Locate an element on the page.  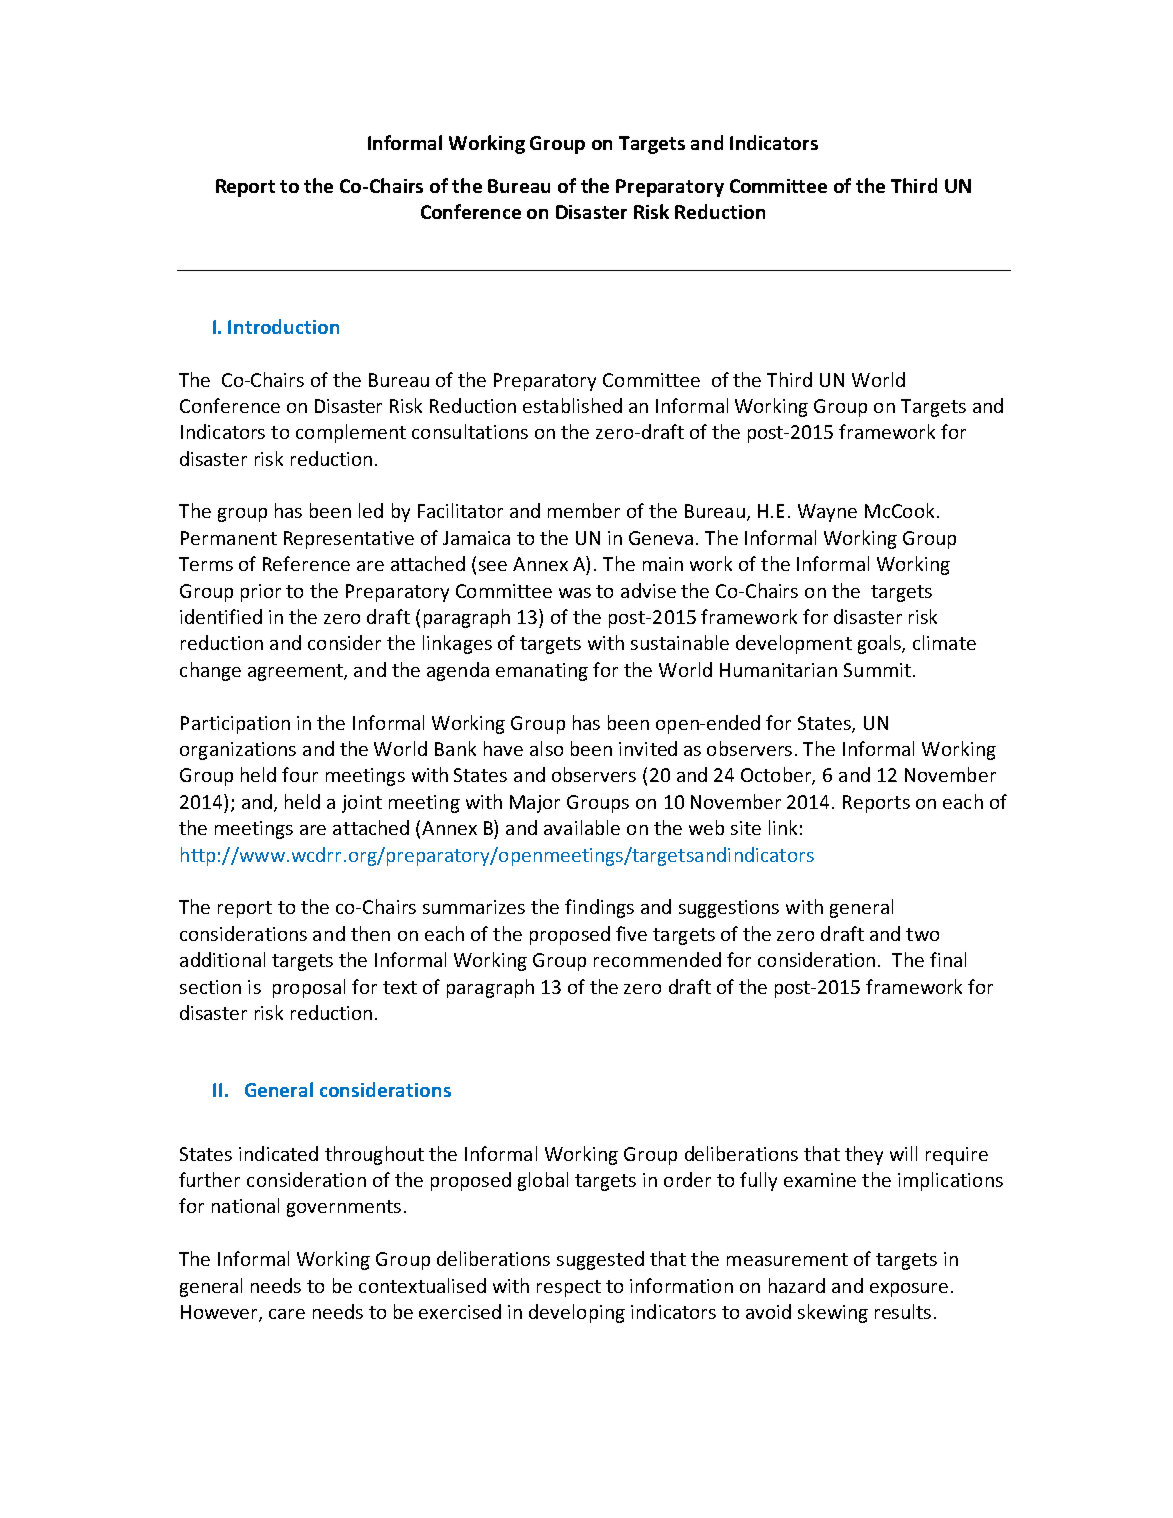
respect is located at coordinates (569, 1288).
